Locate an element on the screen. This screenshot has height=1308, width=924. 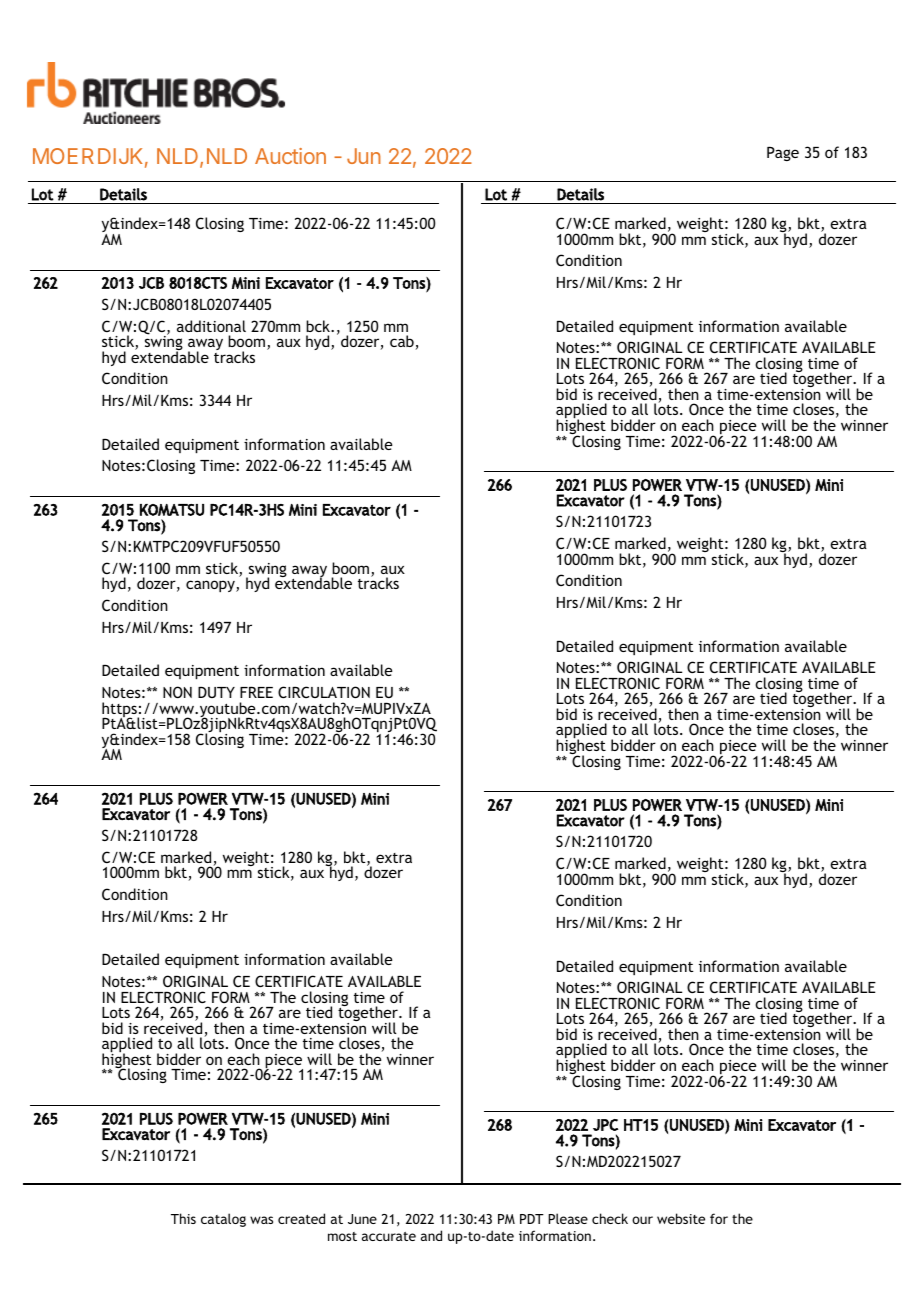
cab is located at coordinates (403, 342).
